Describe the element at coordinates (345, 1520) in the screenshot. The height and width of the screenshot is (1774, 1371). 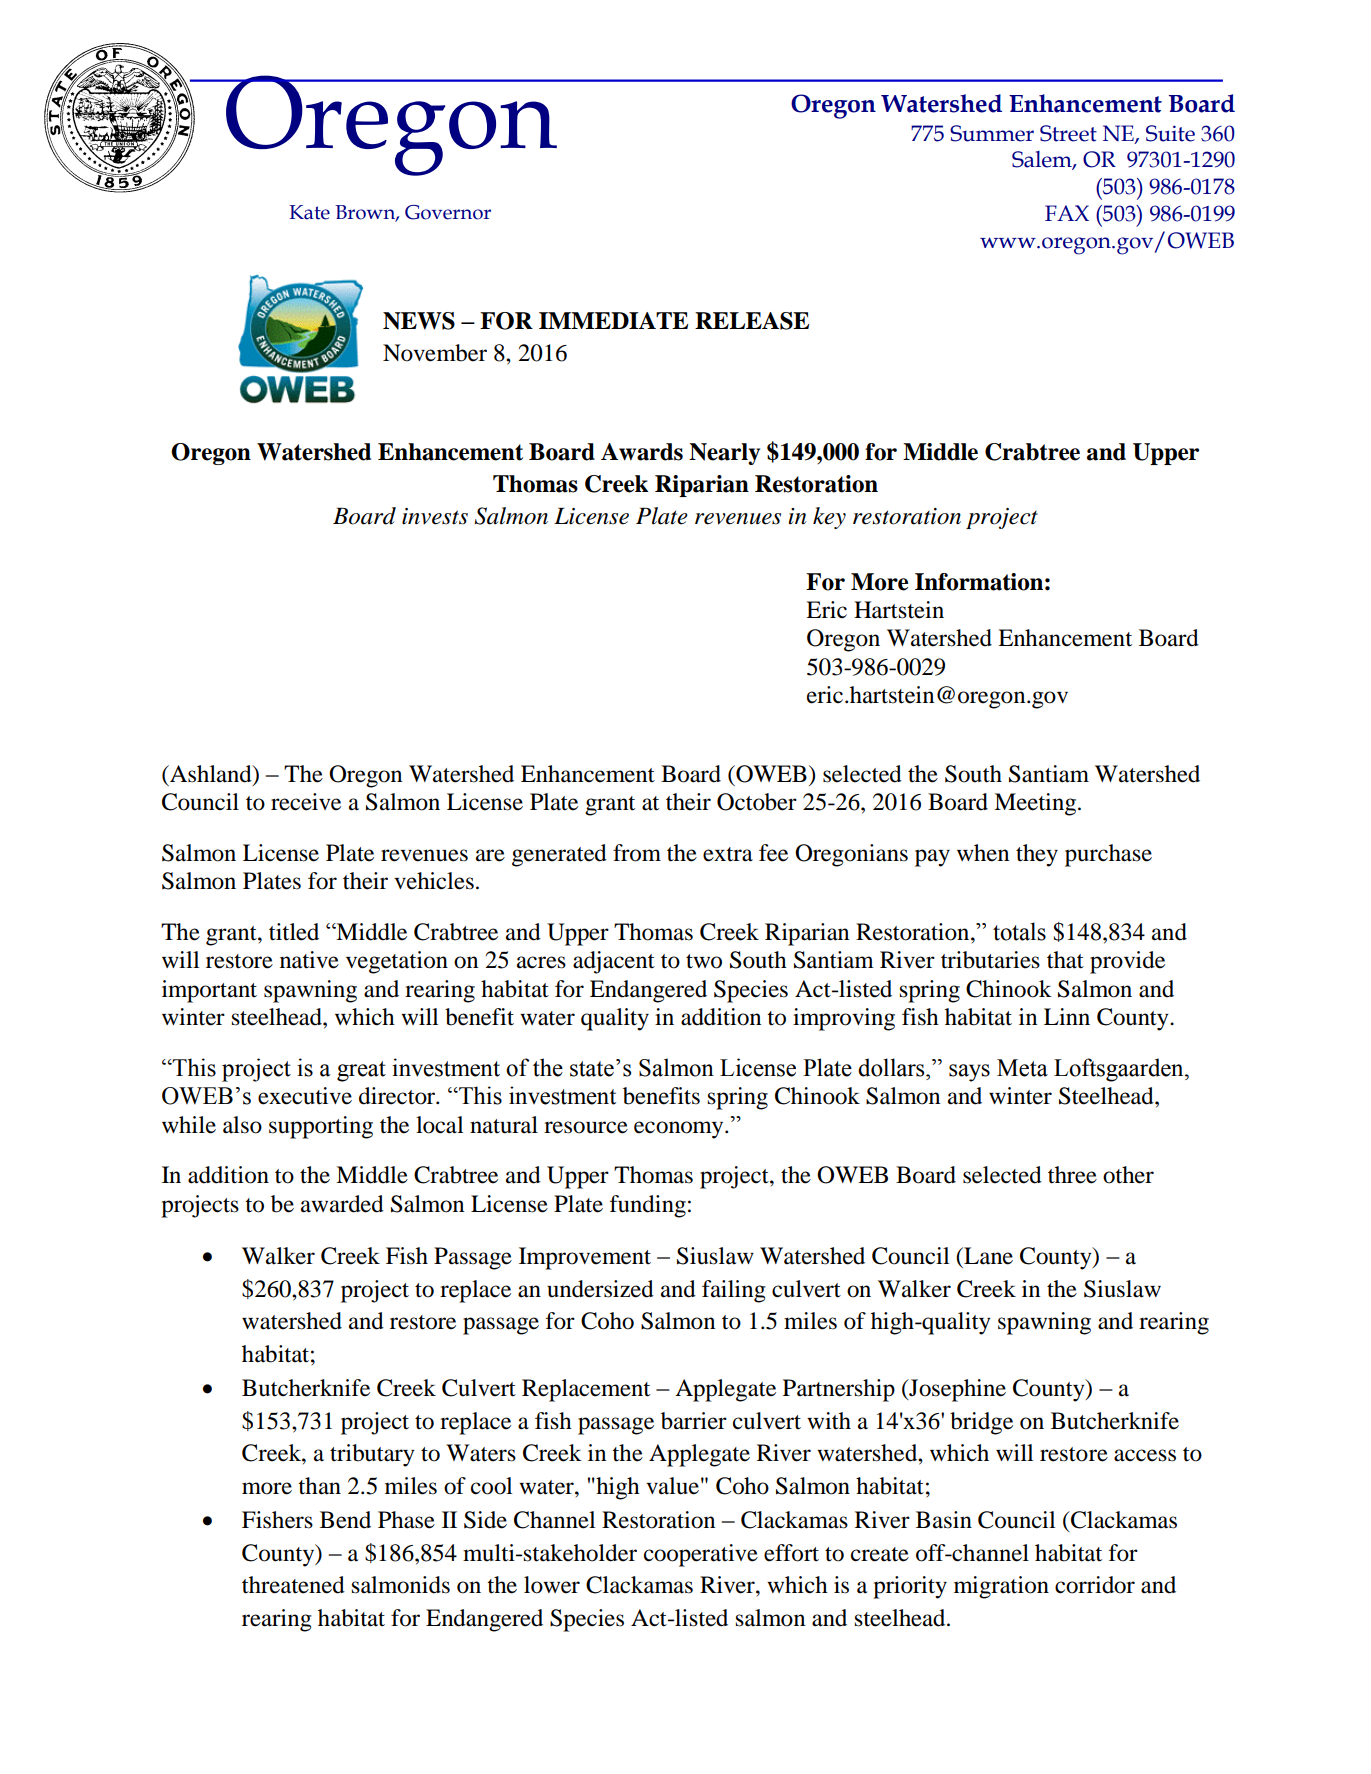
I see `Bend` at that location.
